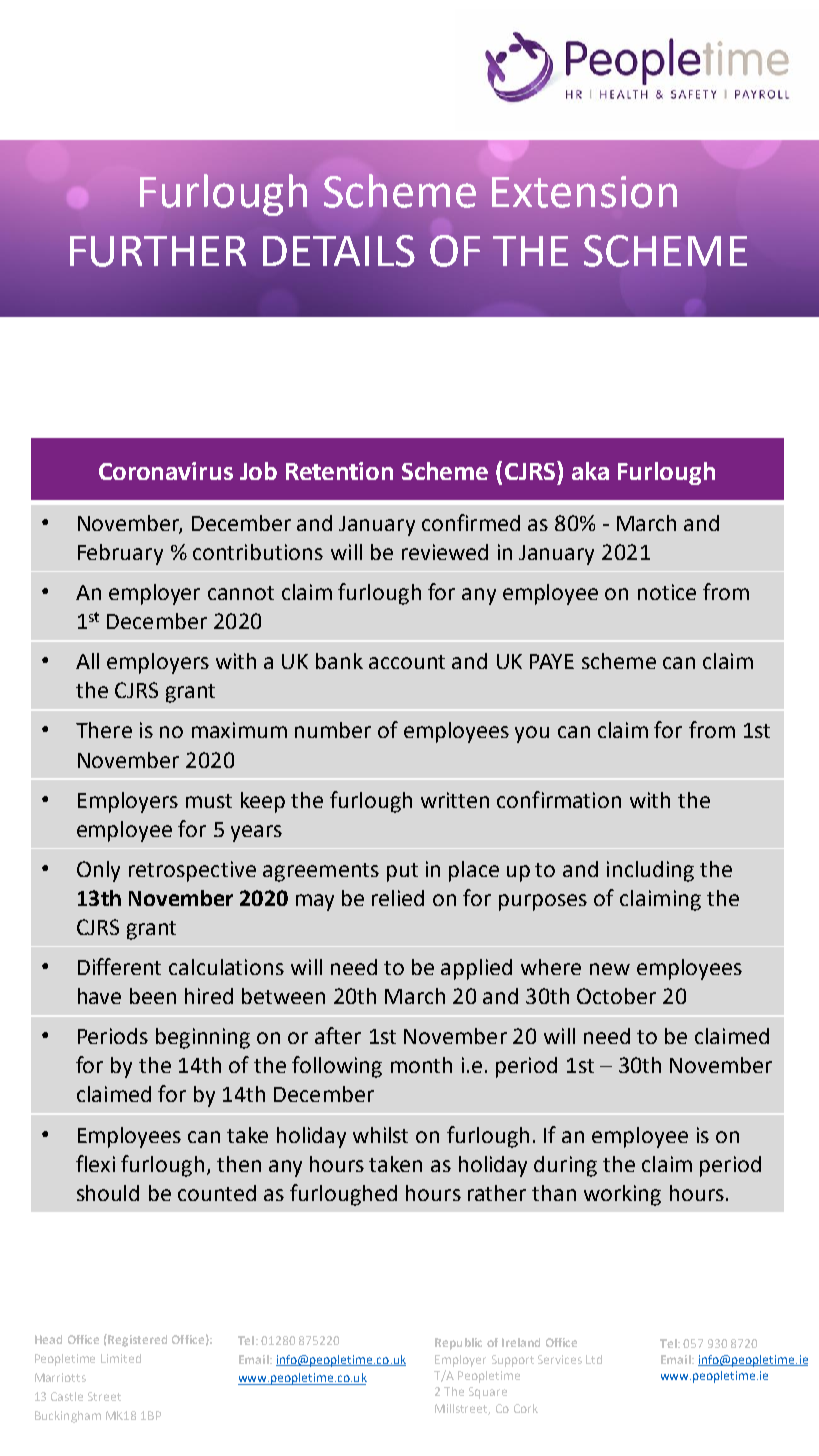  Describe the element at coordinates (158, 251) in the page. I see `FURTHER` at that location.
